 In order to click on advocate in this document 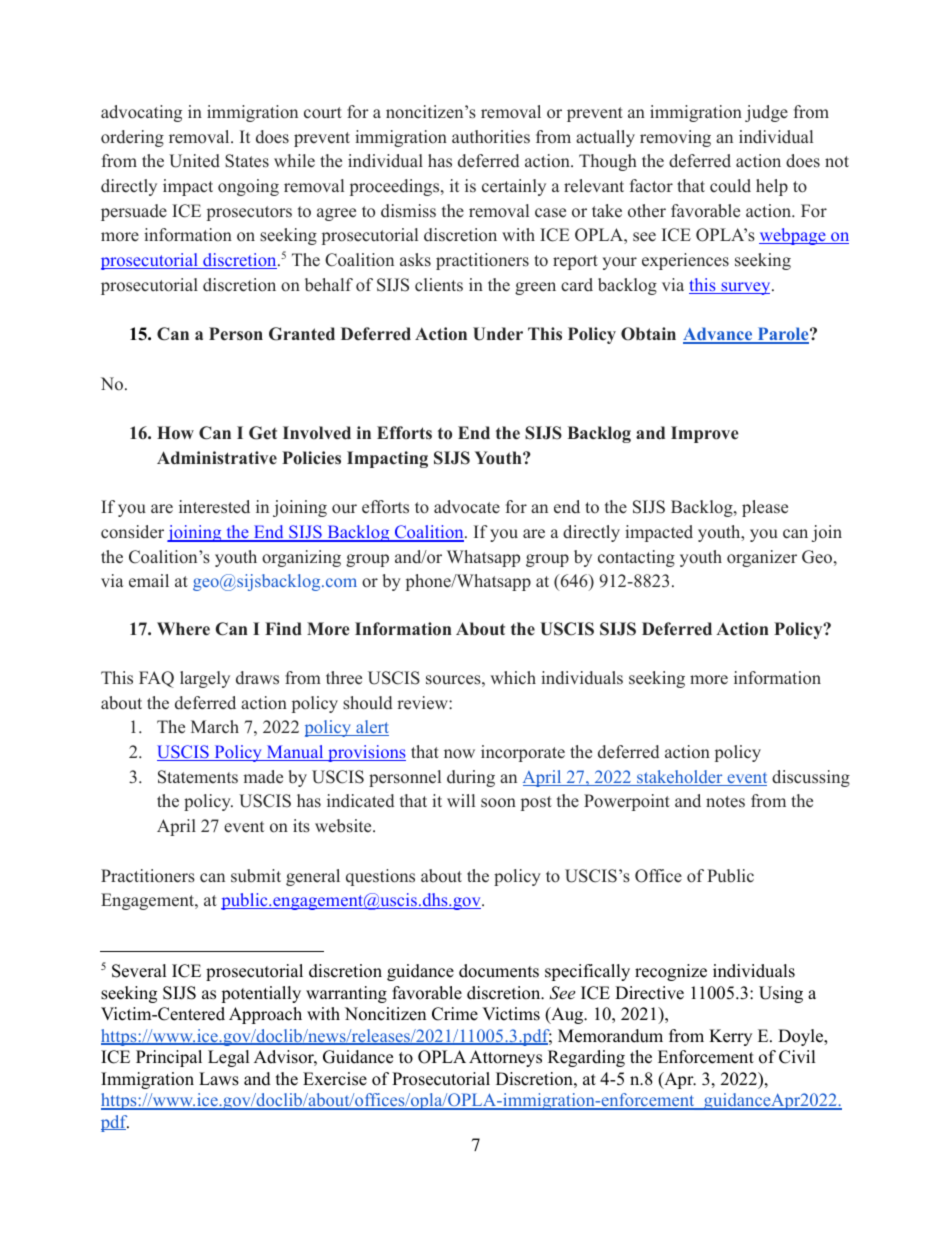, I will do `click(467, 507)`.
